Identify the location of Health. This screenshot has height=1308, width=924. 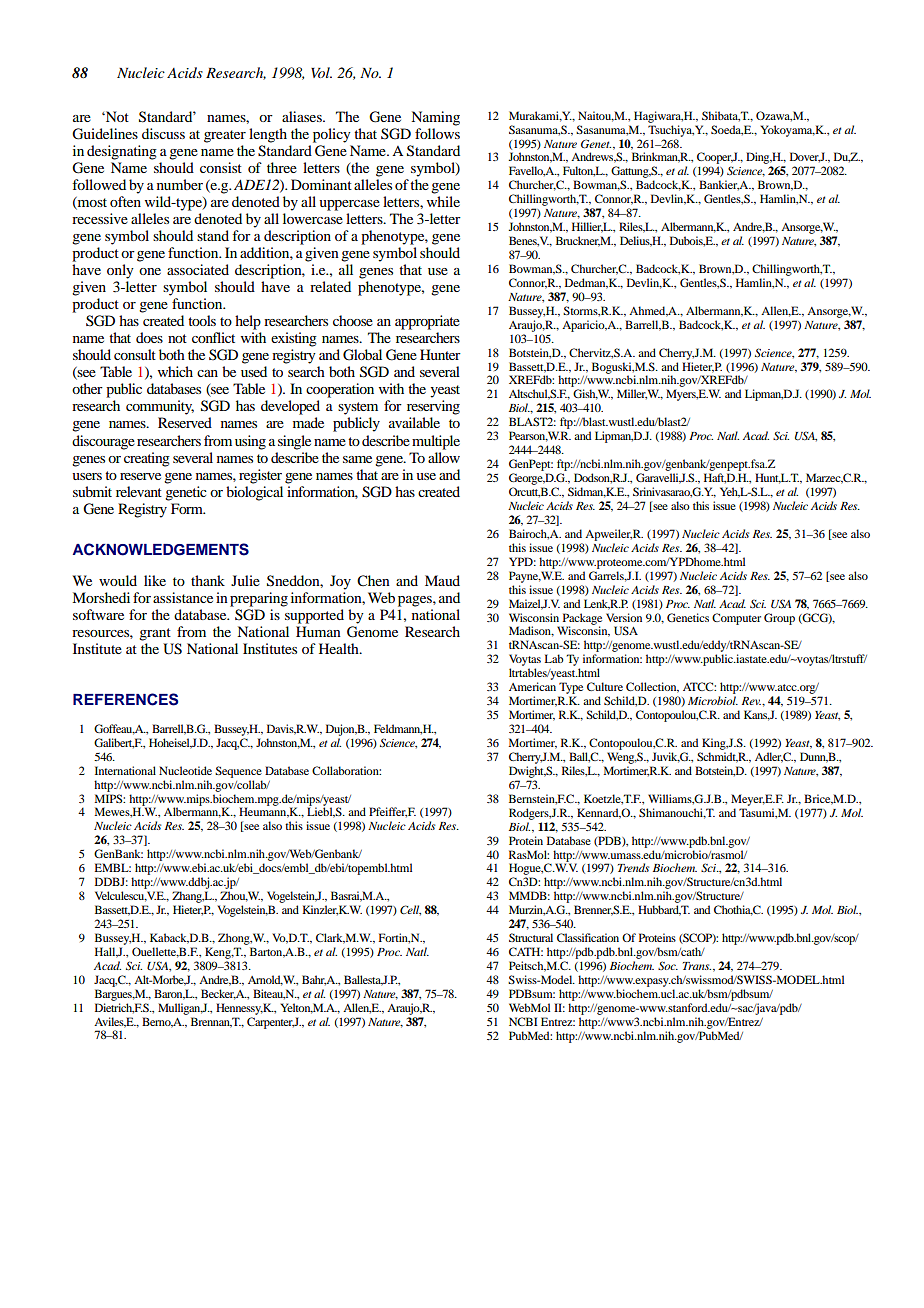
(340, 648).
